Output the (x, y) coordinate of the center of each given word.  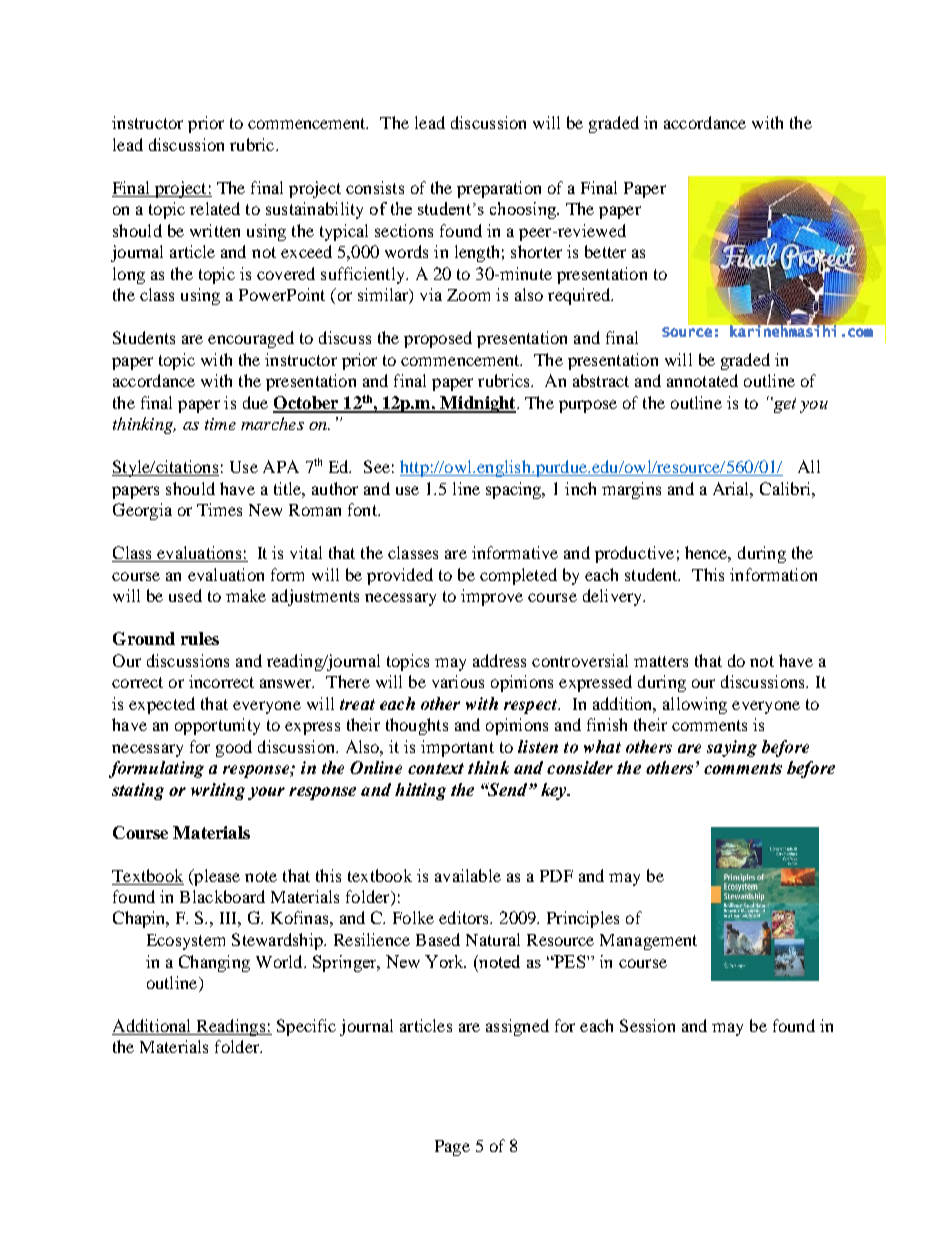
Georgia (142, 511)
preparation (499, 189)
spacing (515, 490)
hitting (420, 791)
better (605, 251)
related (215, 208)
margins (631, 490)
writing (218, 791)
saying (732, 748)
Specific (306, 1027)
